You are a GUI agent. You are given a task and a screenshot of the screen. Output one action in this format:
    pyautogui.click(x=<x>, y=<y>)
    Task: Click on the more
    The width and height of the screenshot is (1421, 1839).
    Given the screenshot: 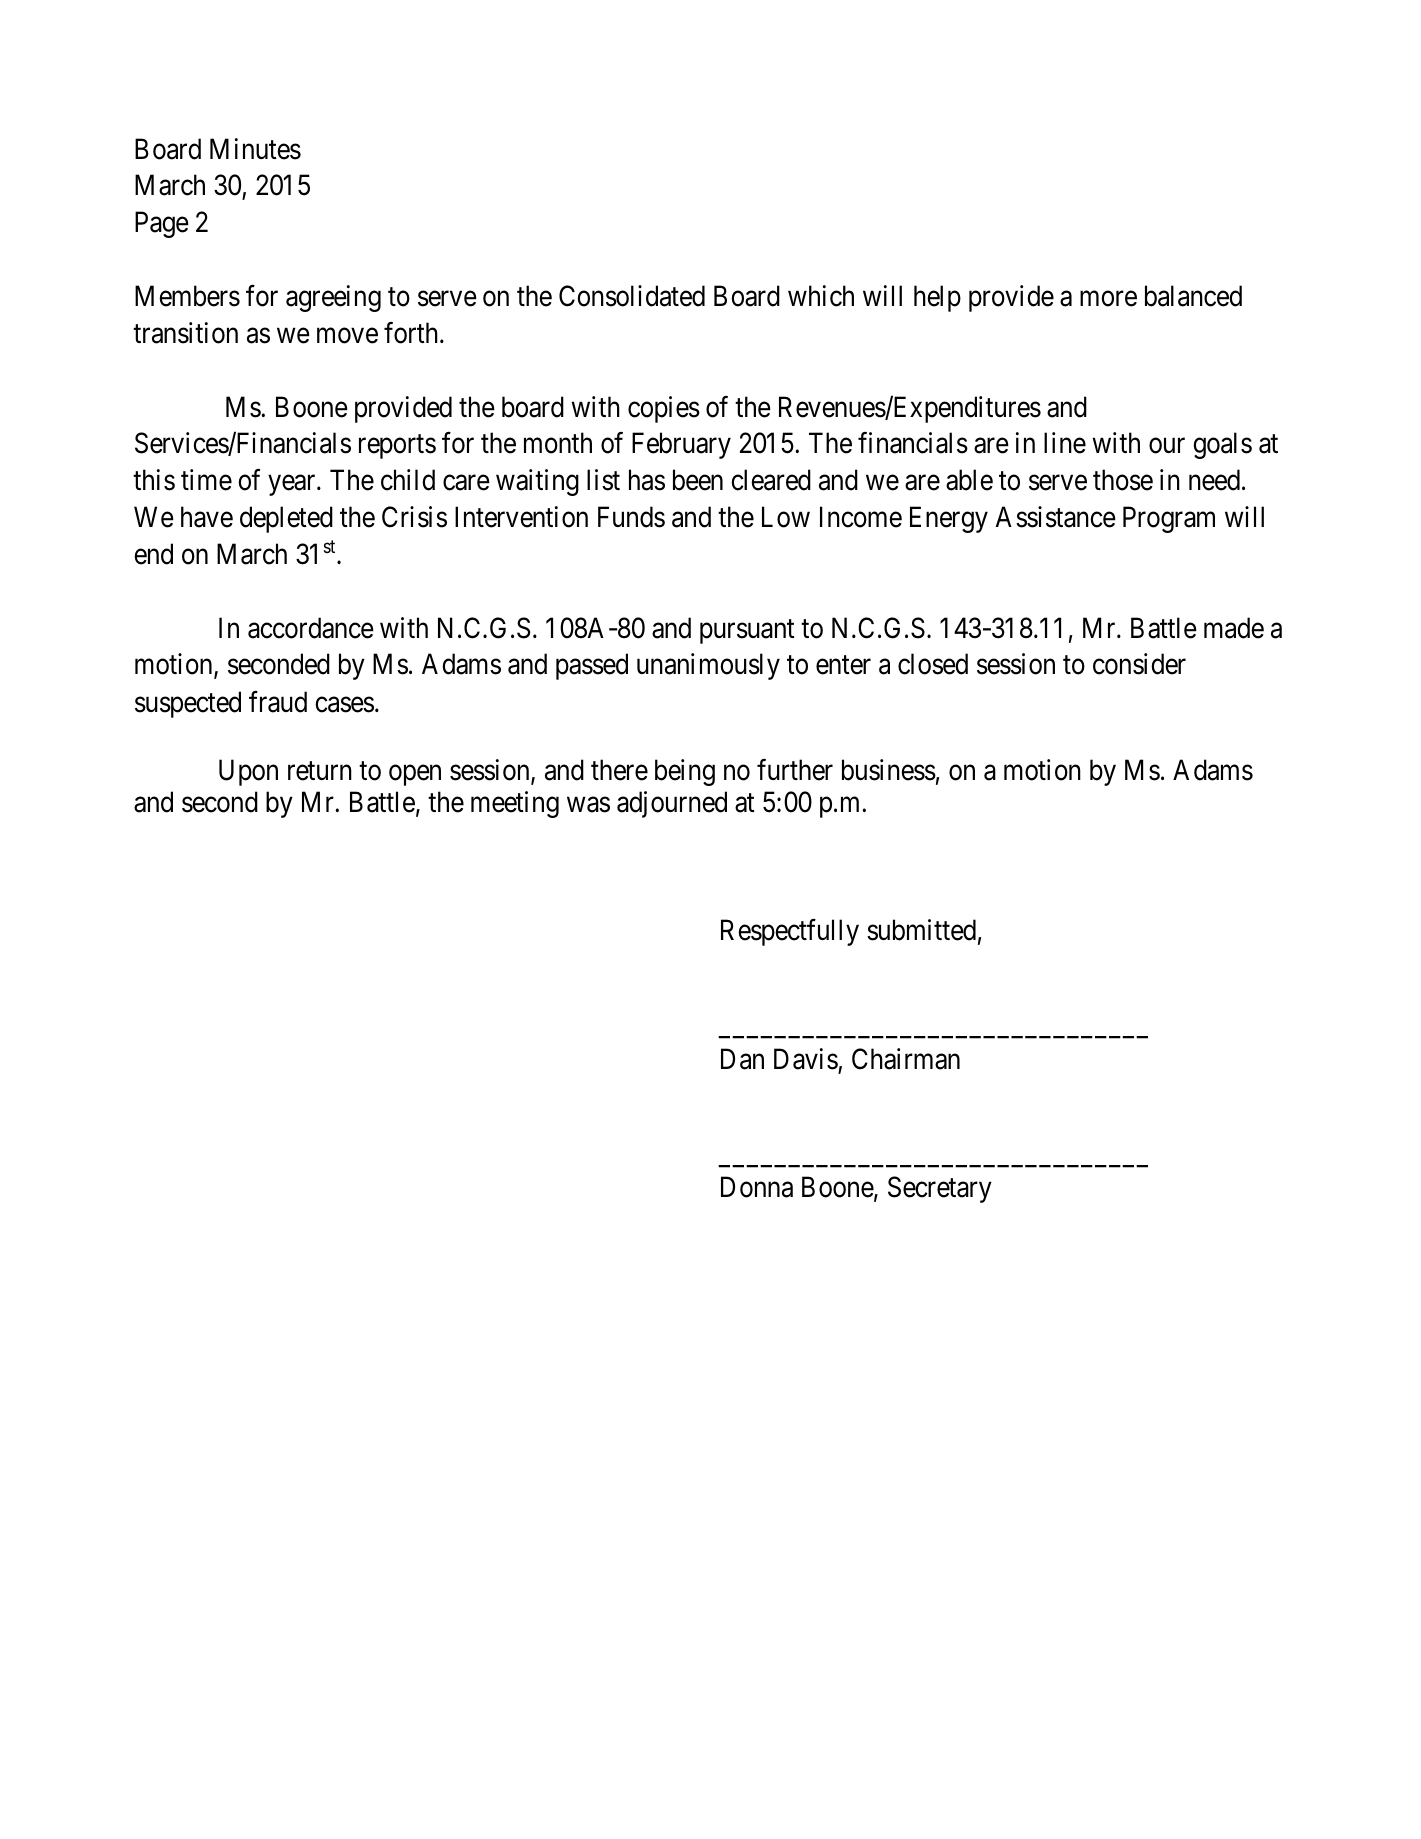 What is the action you would take?
    pyautogui.click(x=1108, y=299)
